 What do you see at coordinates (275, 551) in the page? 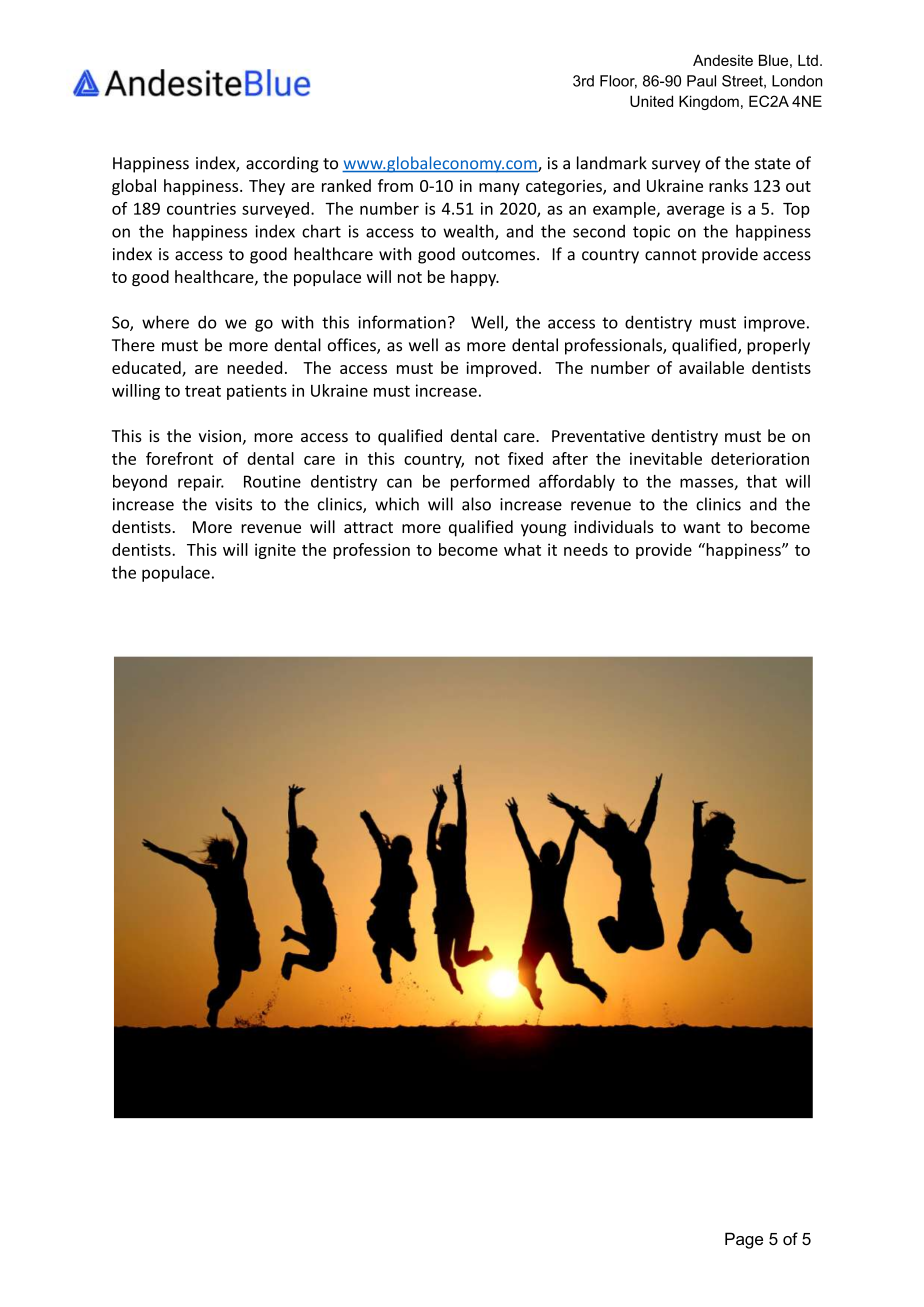
I see `ignite` at bounding box center [275, 551].
